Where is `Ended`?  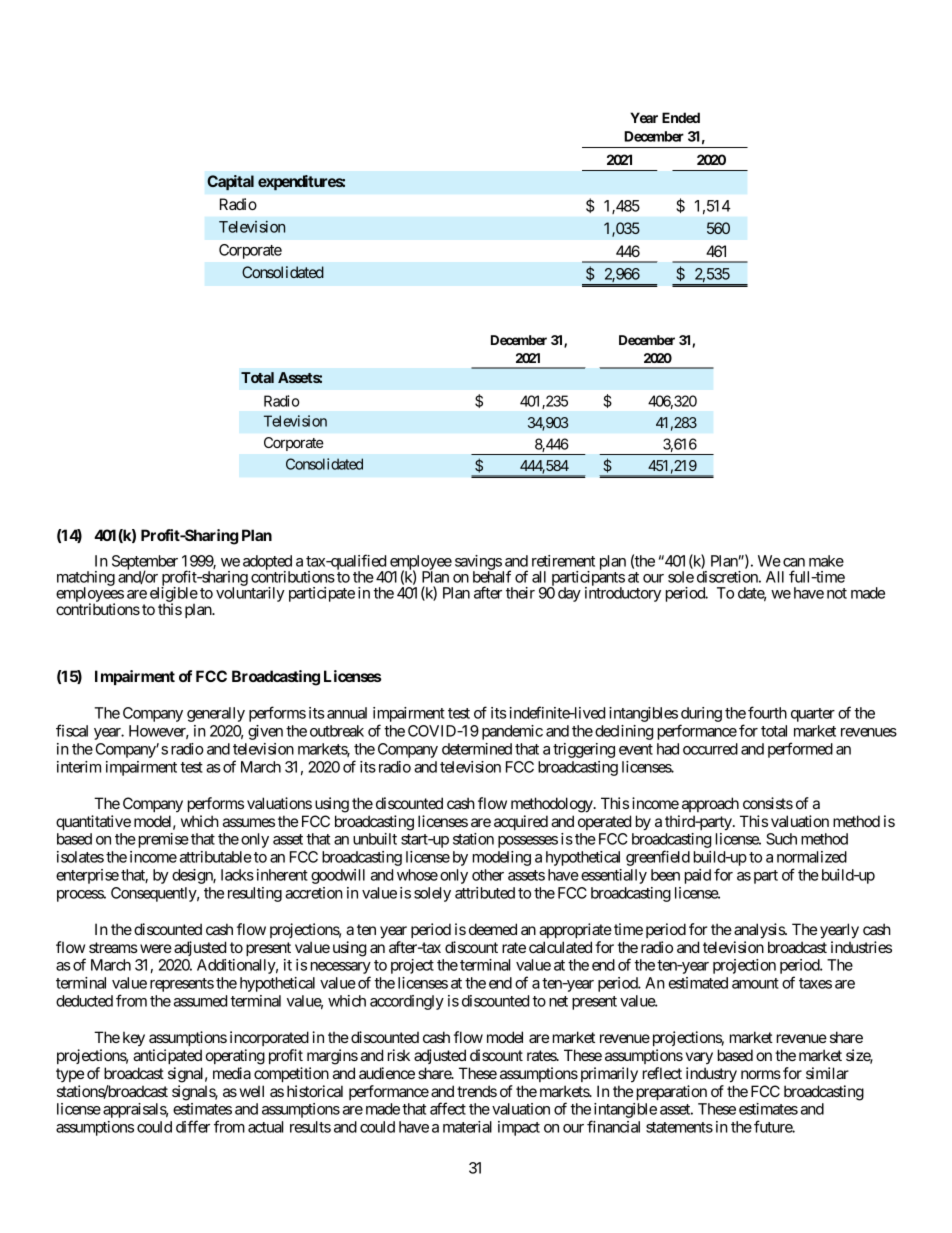
Ended is located at coordinates (681, 117).
